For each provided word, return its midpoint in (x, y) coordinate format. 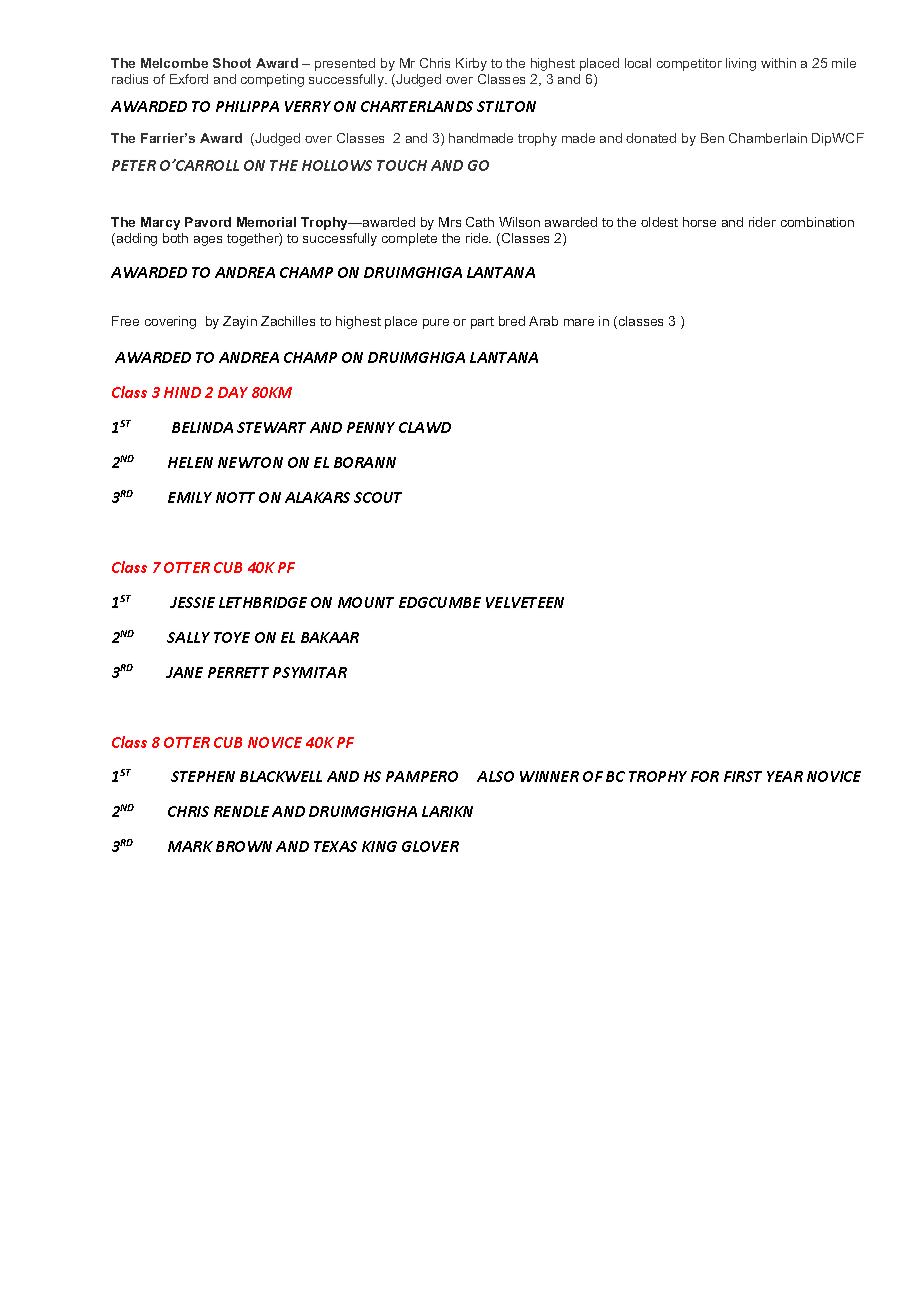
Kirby (471, 64)
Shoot (232, 63)
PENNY (371, 427)
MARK (190, 846)
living (741, 64)
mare (579, 322)
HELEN (190, 462)
